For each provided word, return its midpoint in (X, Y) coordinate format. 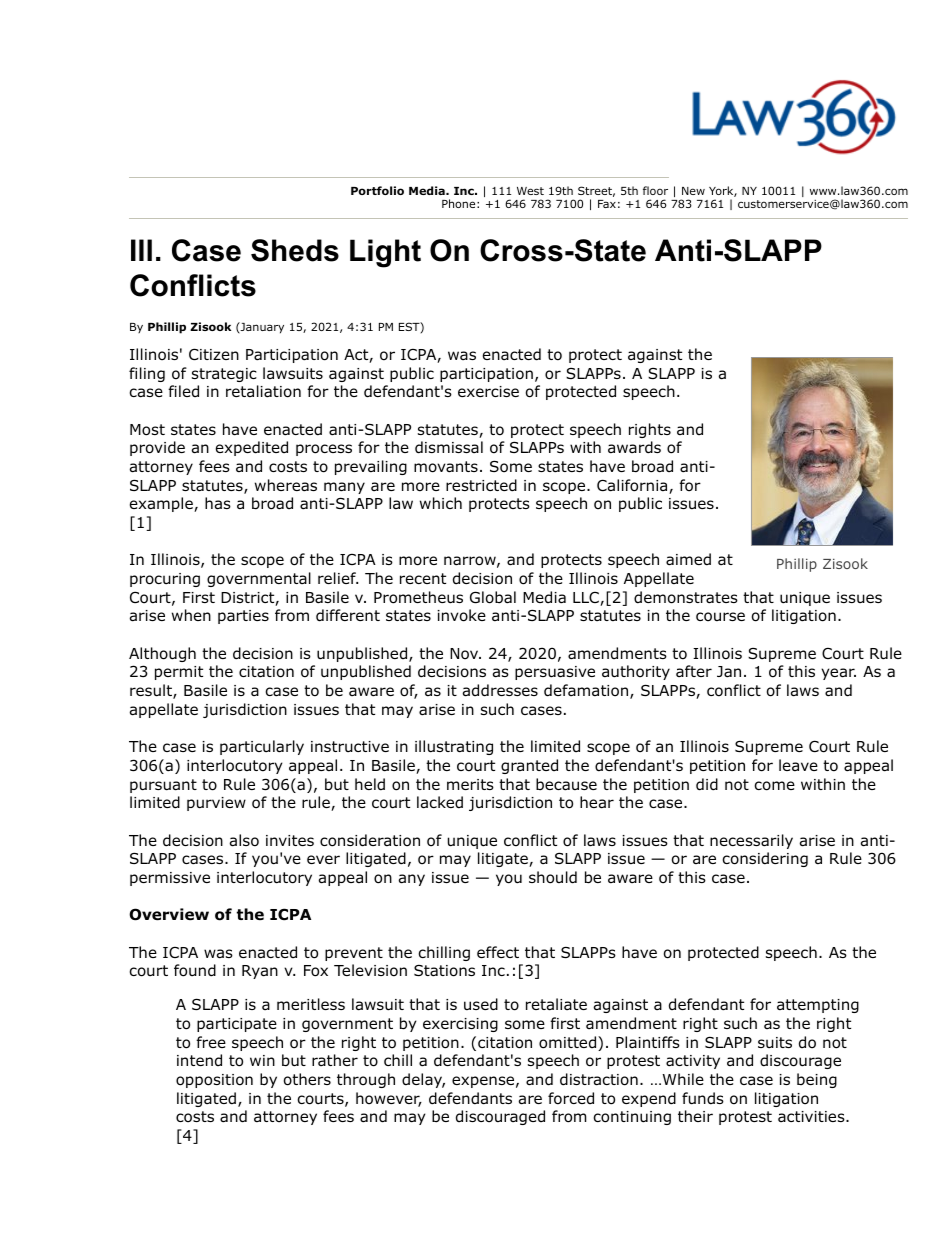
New (693, 191)
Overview (169, 914)
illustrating (454, 747)
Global (493, 597)
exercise (488, 391)
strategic (224, 375)
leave (798, 765)
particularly (262, 747)
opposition (214, 1081)
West (530, 191)
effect (498, 952)
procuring (165, 580)
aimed (688, 559)
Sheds (295, 250)
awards (634, 447)
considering (765, 859)
